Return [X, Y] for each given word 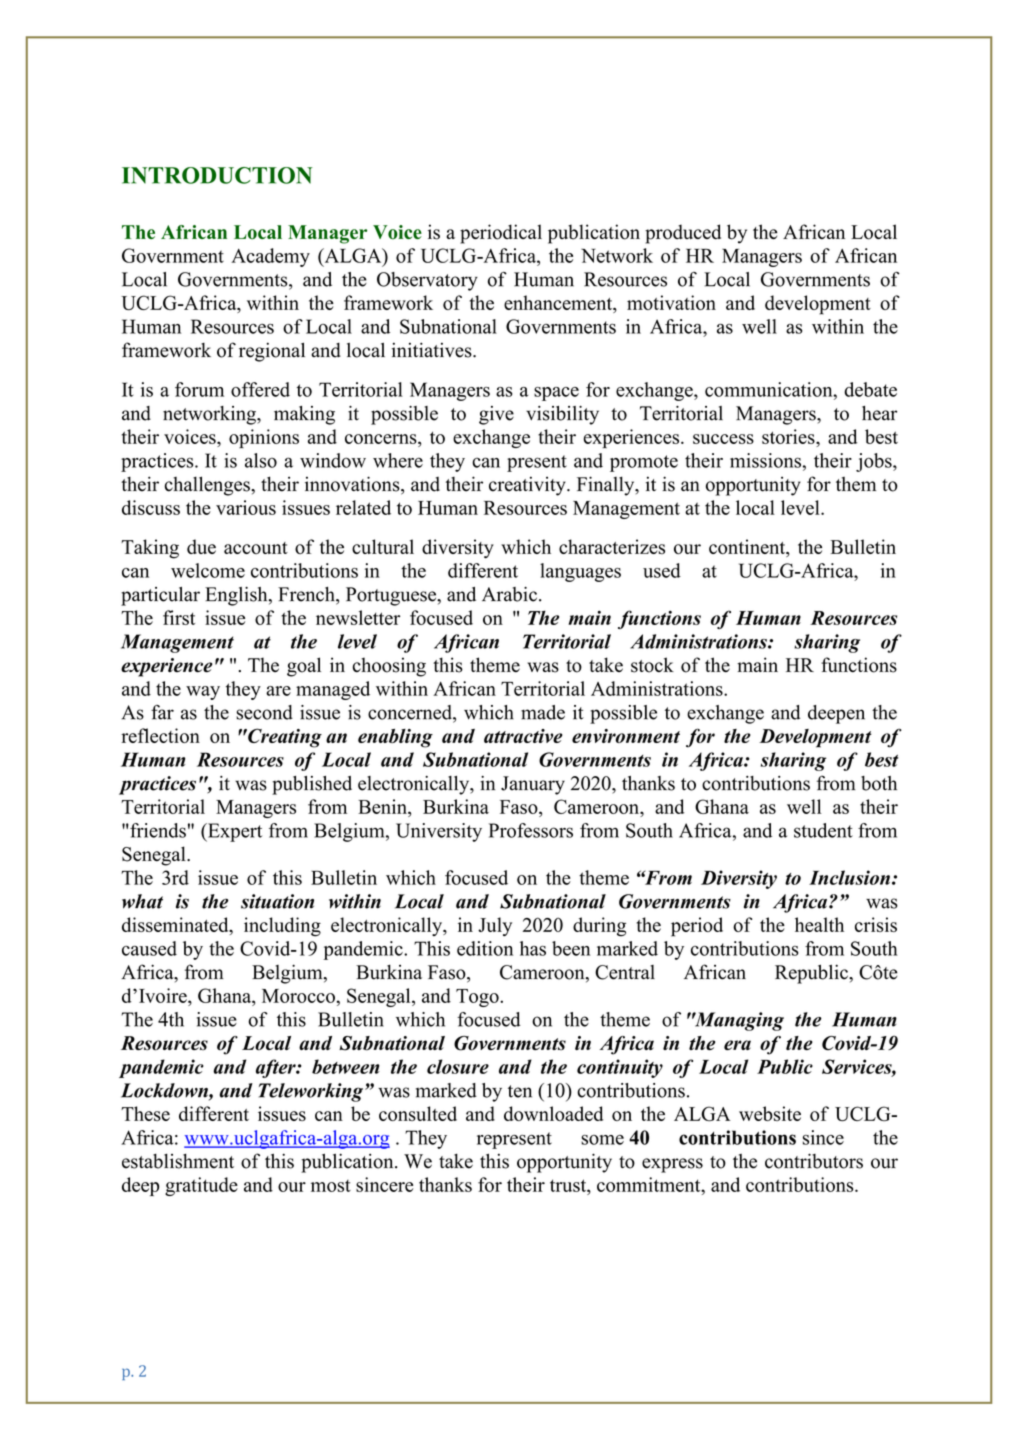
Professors [531, 830]
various [246, 507]
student [823, 830]
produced [683, 234]
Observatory [427, 281]
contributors [814, 1161]
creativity [528, 486]
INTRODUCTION [217, 175]
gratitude [201, 1186]
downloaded [553, 1113]
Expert [234, 832]
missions [765, 460]
